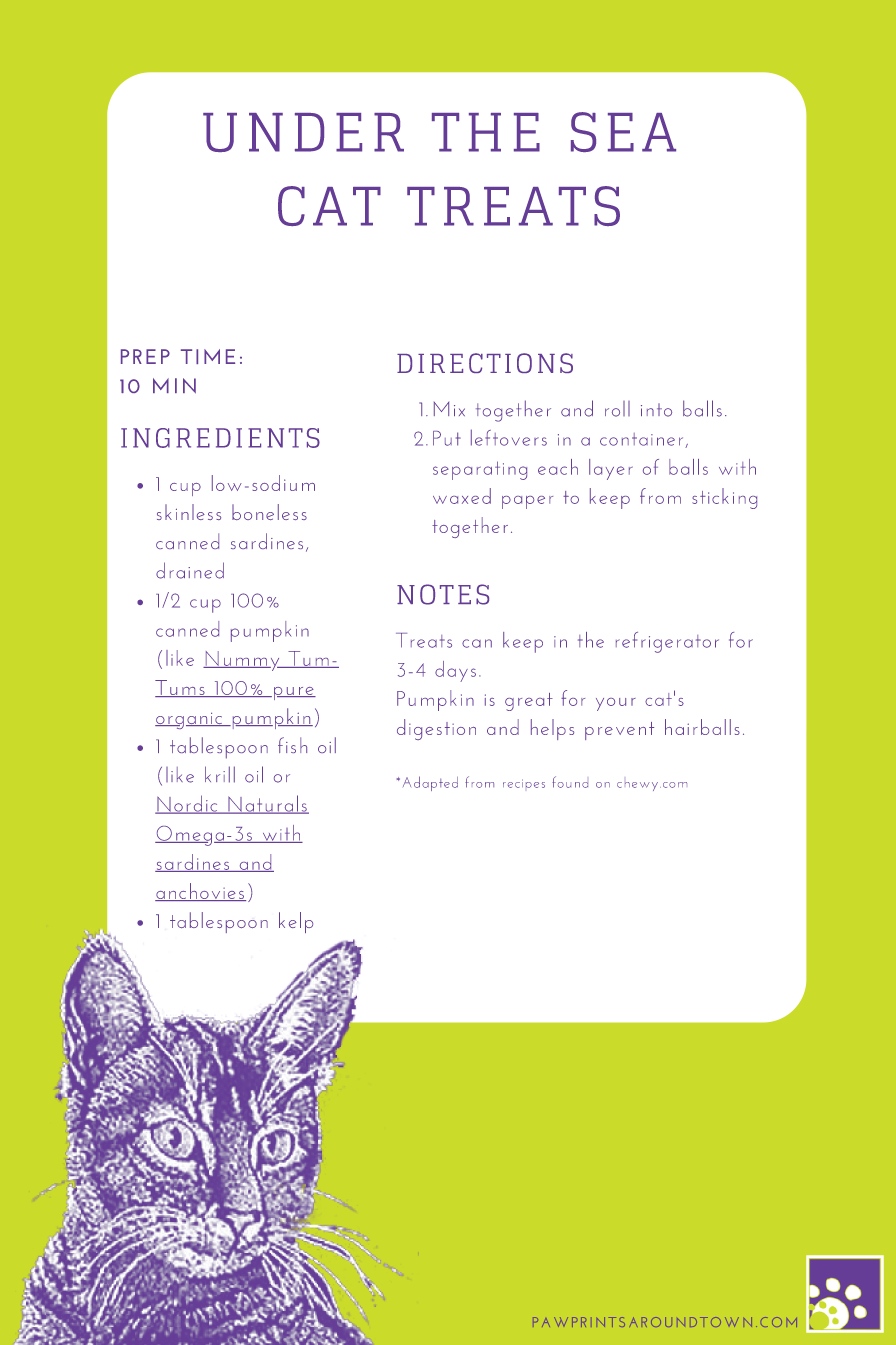 This page has width=896, height=1345. I want to click on sticking, so click(724, 498).
